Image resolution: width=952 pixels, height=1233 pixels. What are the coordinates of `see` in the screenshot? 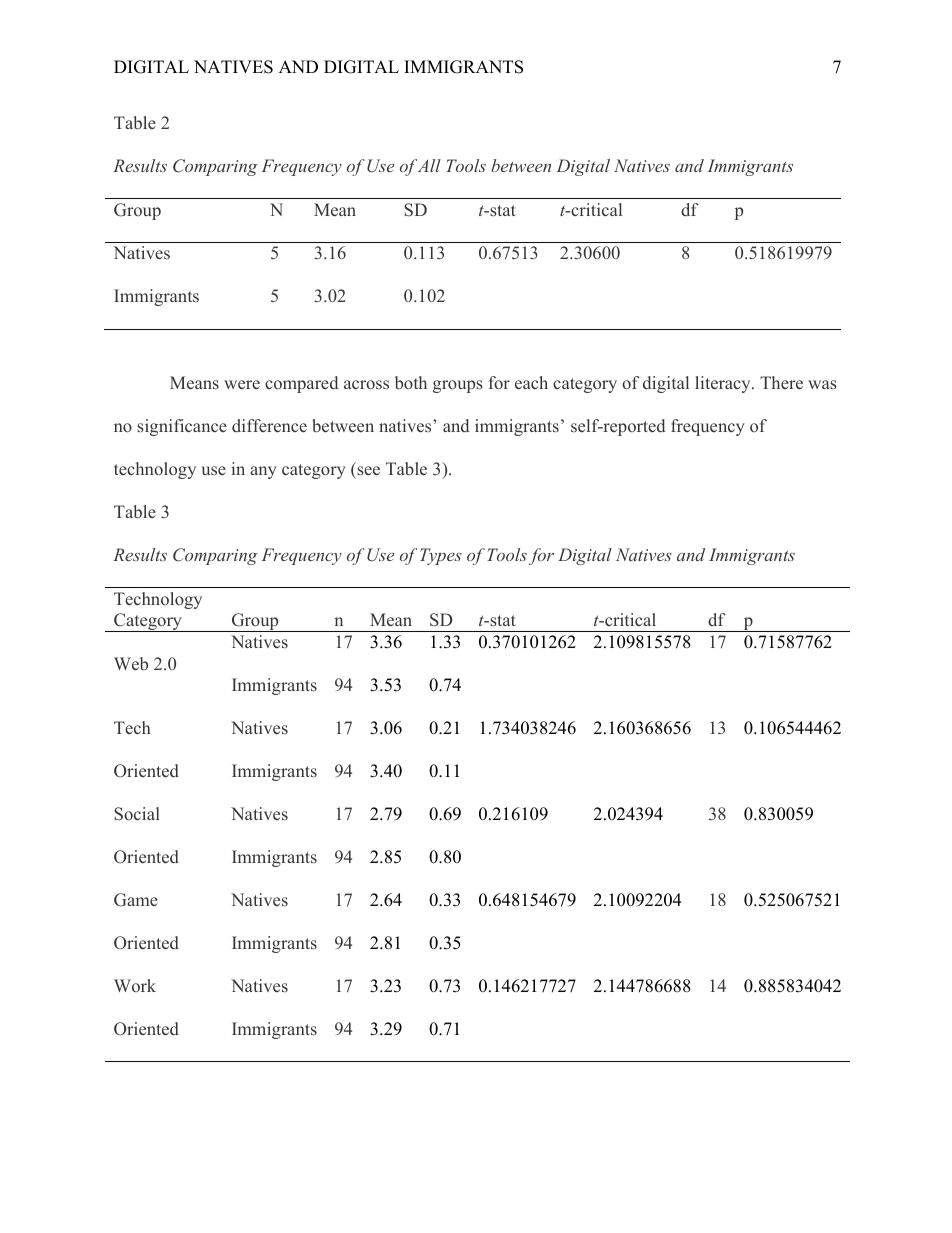 It's located at (368, 471).
